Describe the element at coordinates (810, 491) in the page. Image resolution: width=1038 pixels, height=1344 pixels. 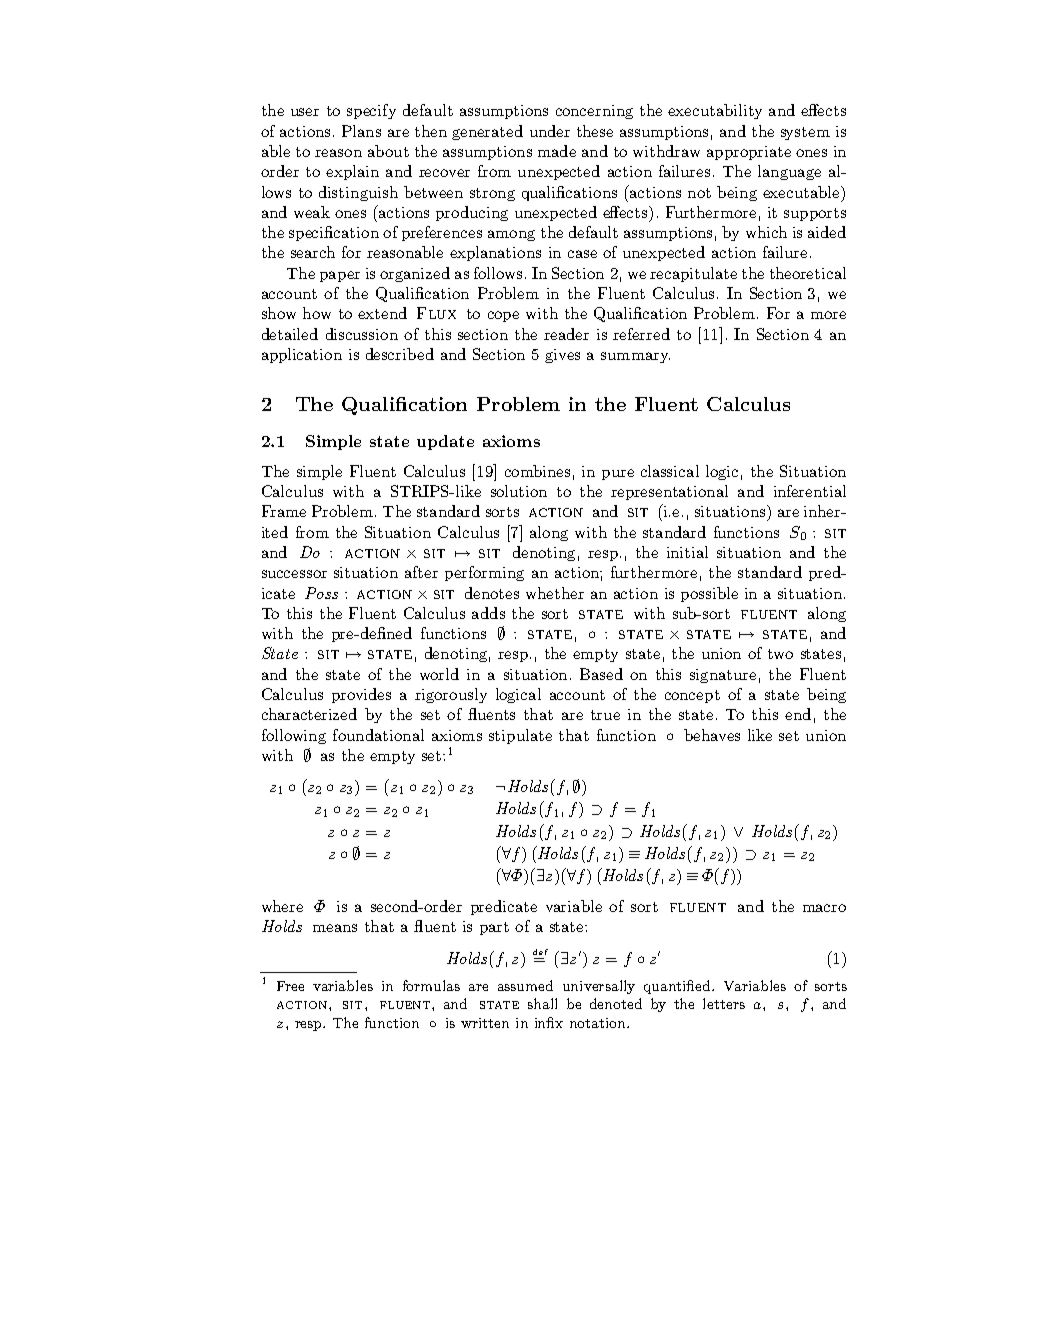
I see `inferential` at that location.
